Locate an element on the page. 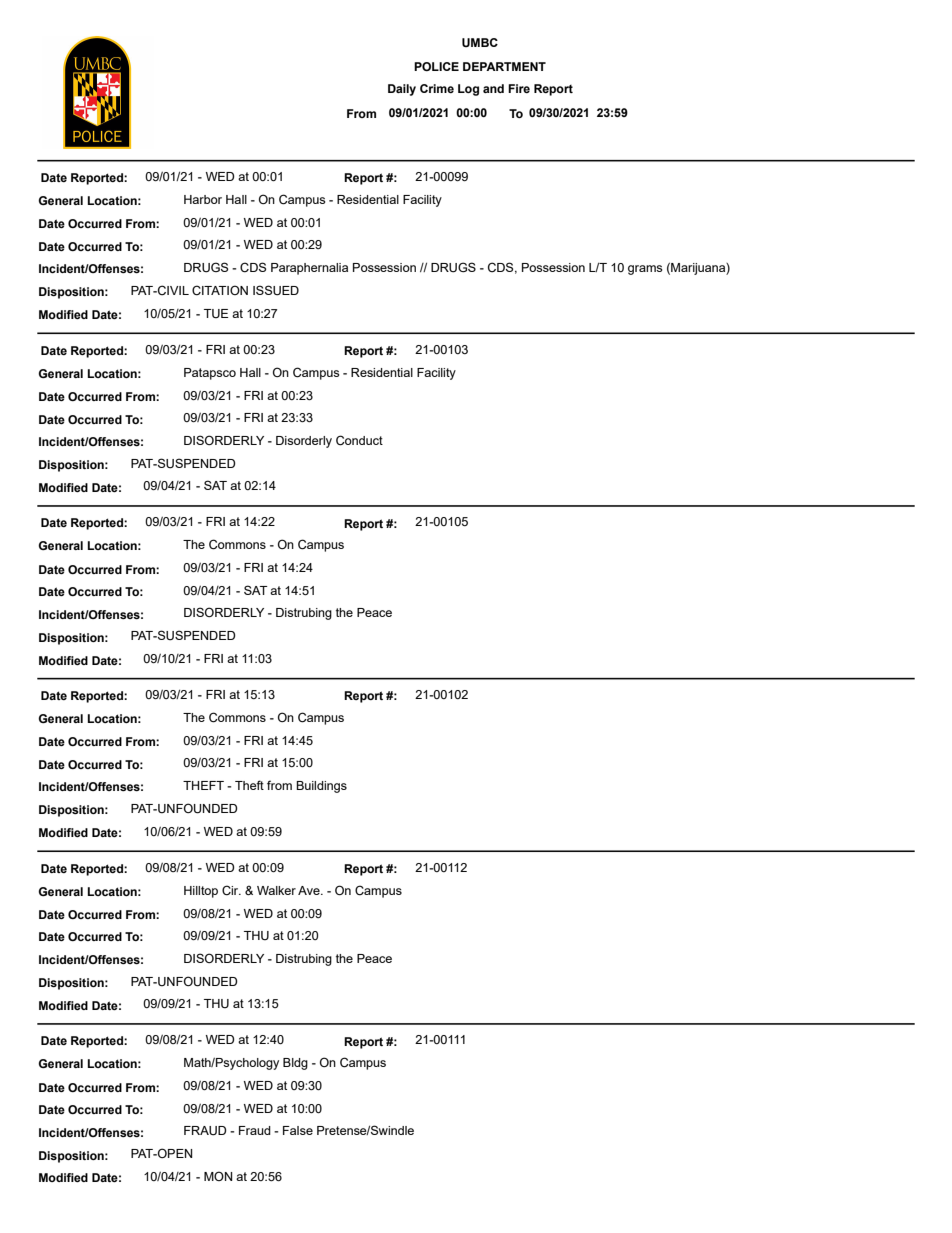  Walker is located at coordinates (276, 890).
